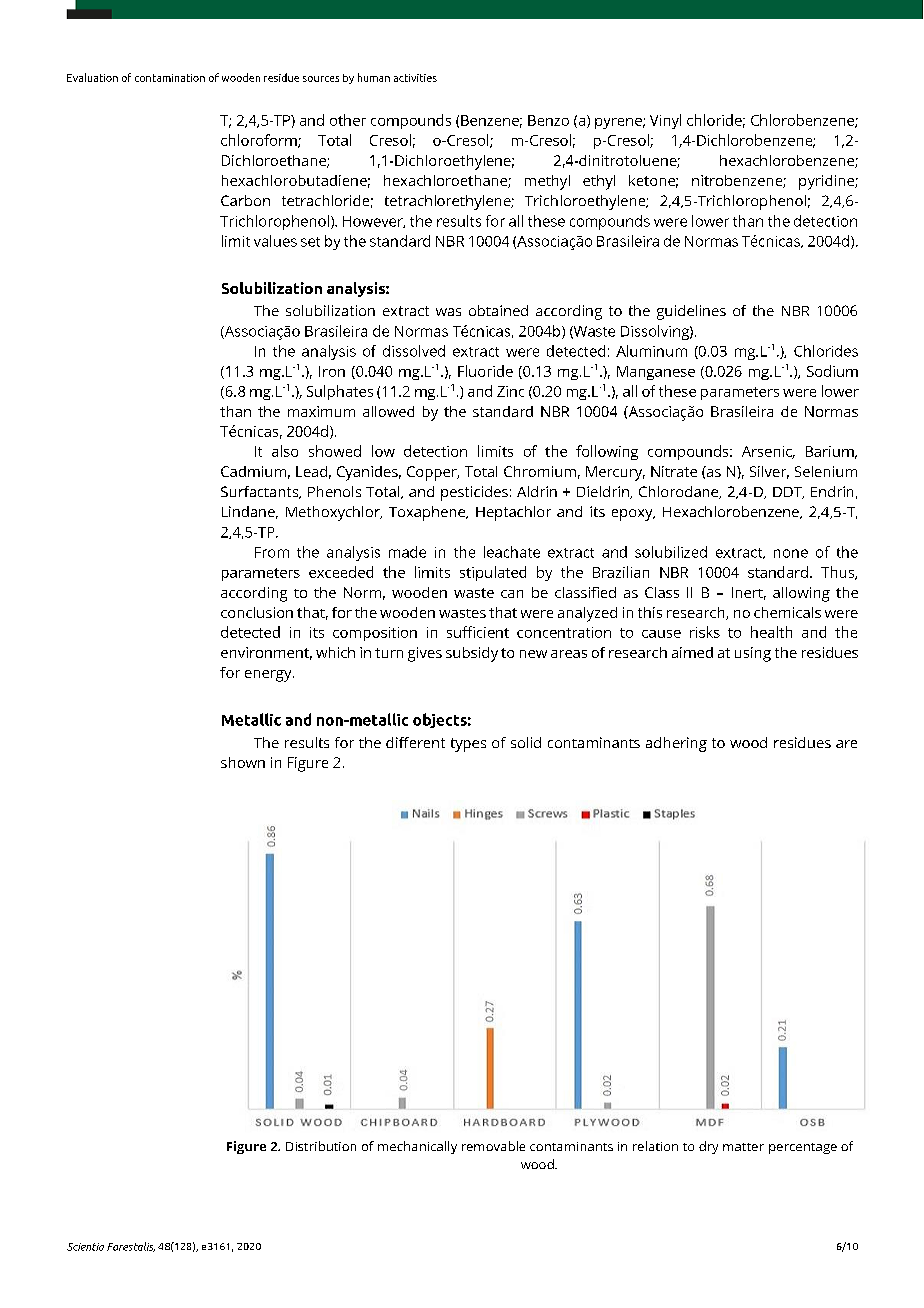 This screenshot has width=924, height=1308. What do you see at coordinates (676, 744) in the screenshot?
I see `adhering` at bounding box center [676, 744].
